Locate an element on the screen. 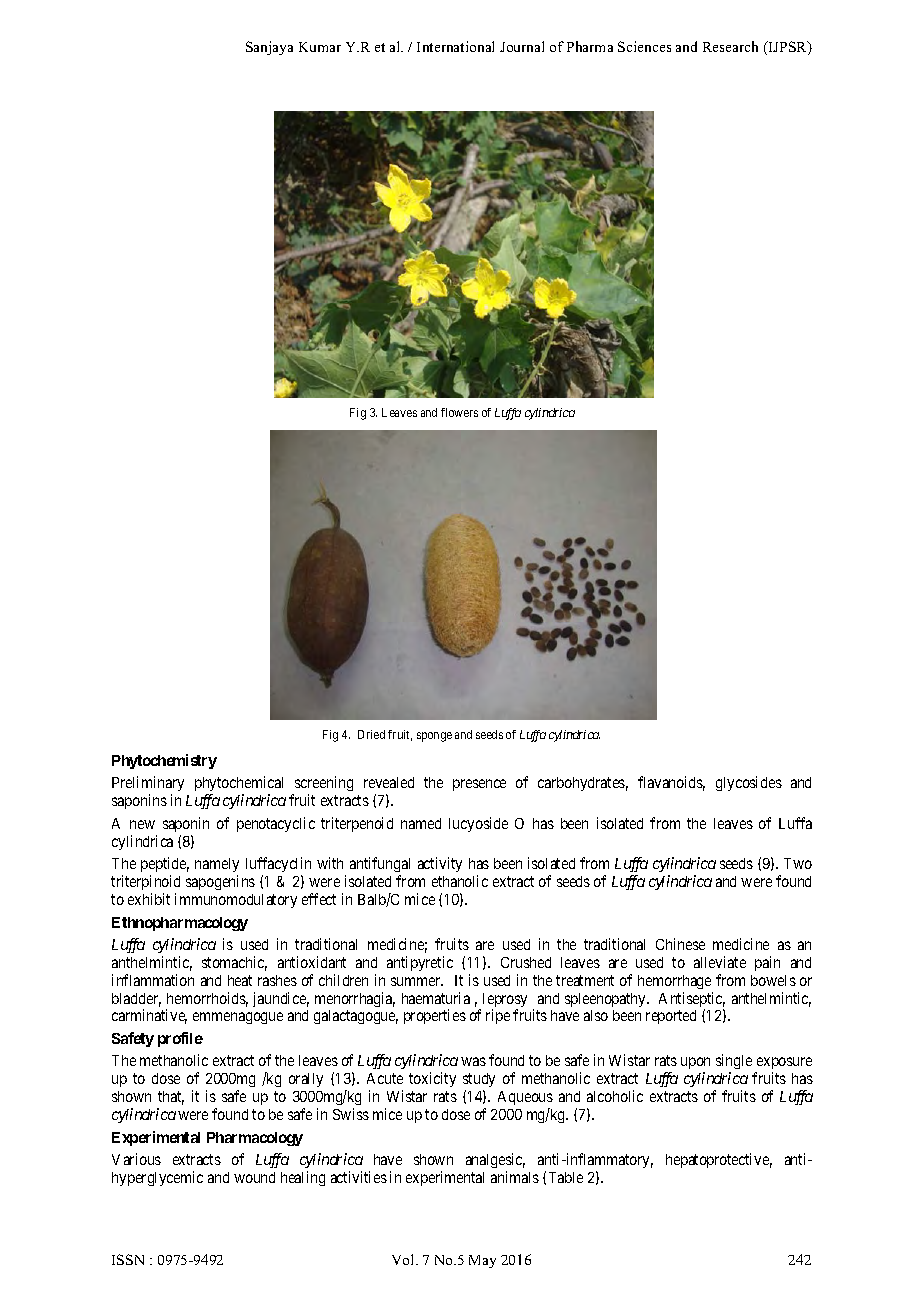 Image resolution: width=924 pixels, height=1308 pixels. Sanjaya is located at coordinates (269, 48).
